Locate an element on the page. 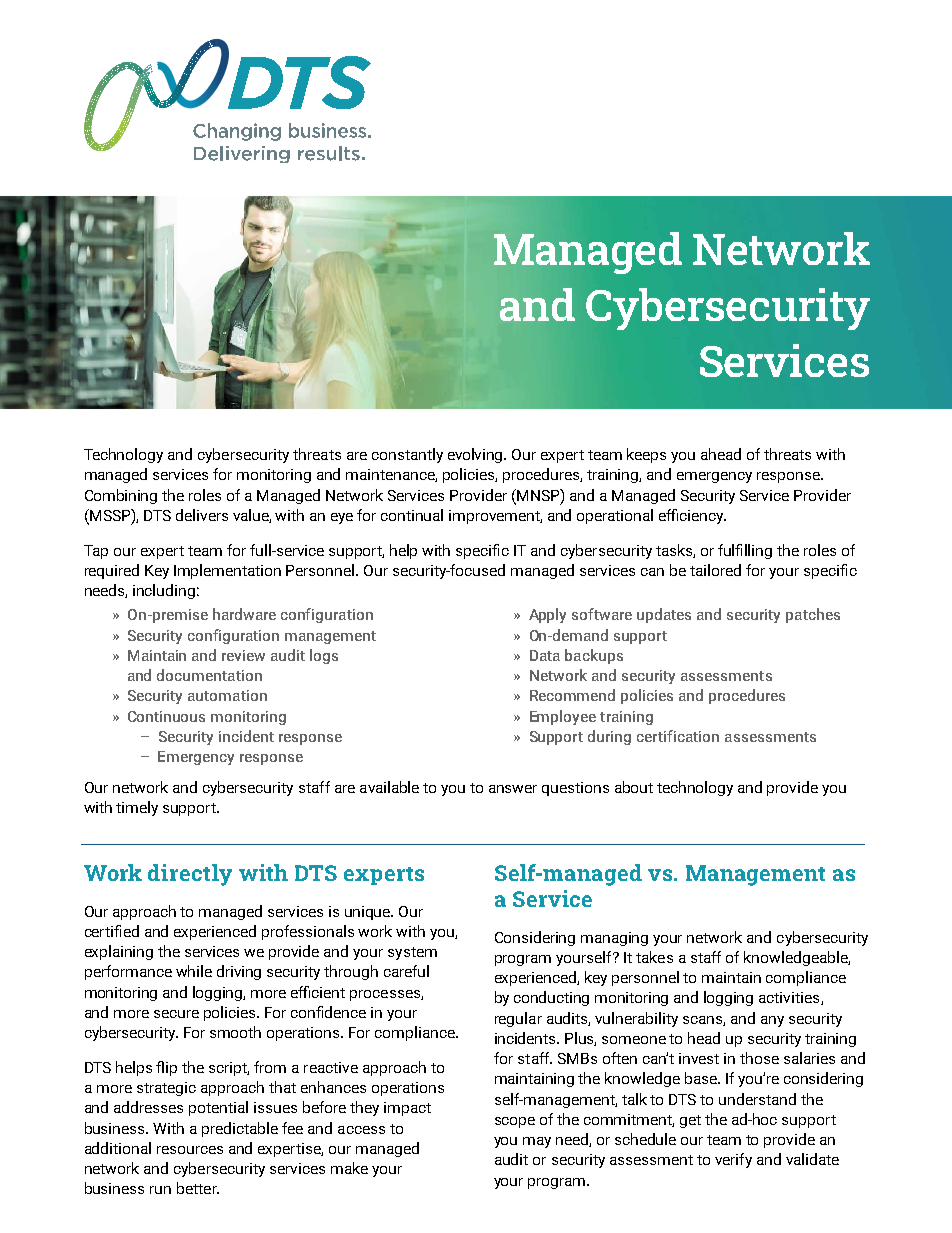  may is located at coordinates (537, 1142).
